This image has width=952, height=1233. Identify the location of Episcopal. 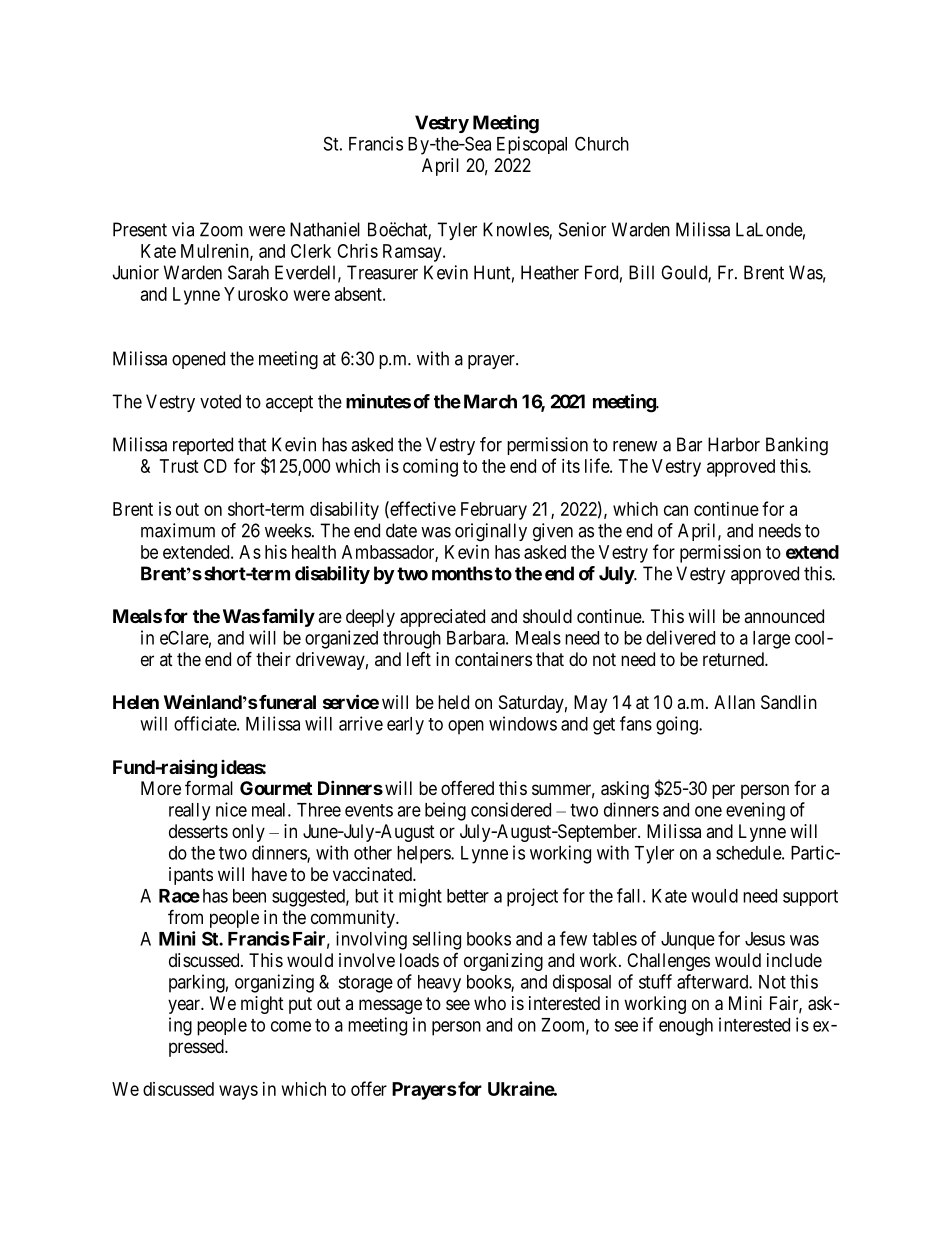
(532, 145).
